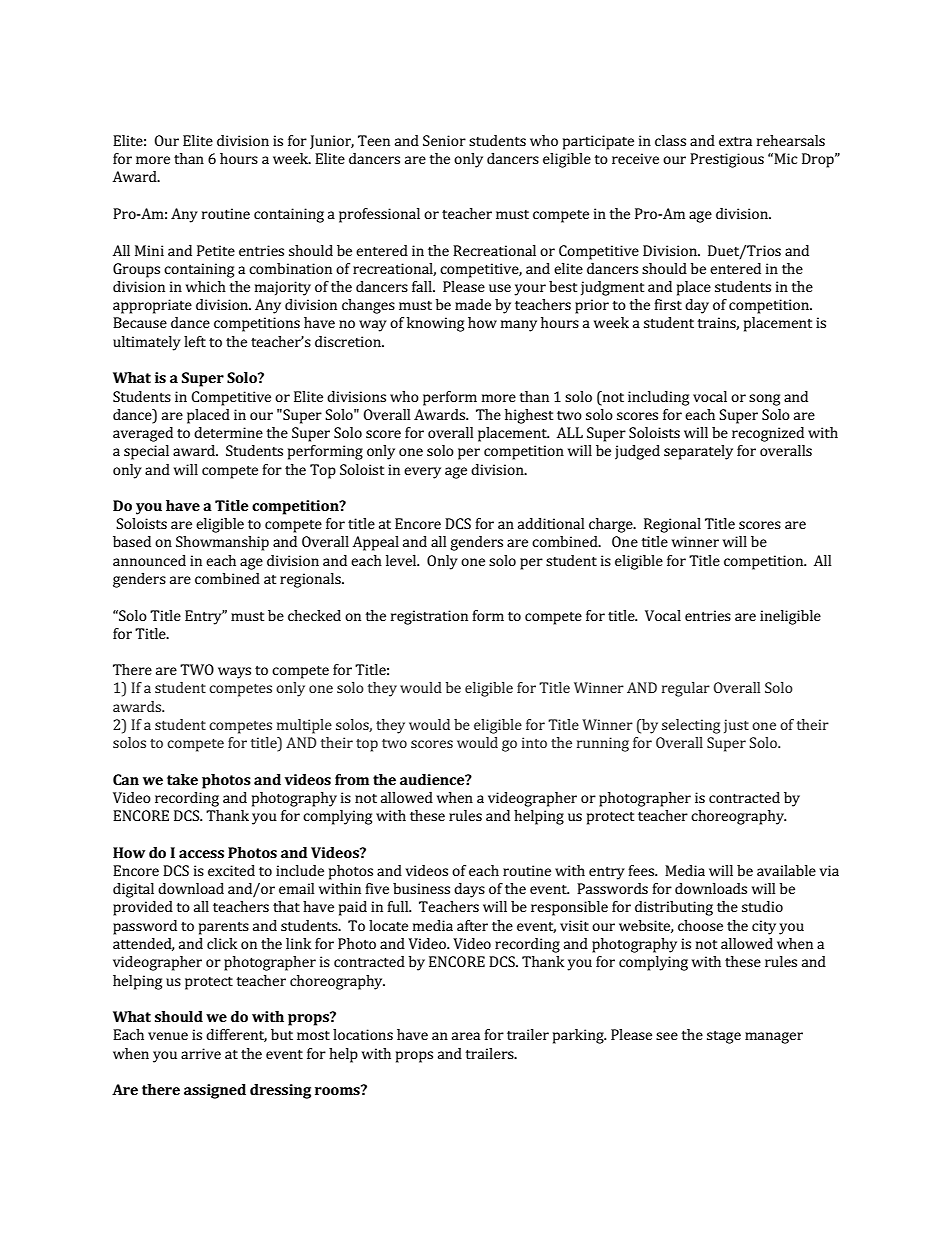 The image size is (952, 1233). I want to click on song, so click(764, 400).
